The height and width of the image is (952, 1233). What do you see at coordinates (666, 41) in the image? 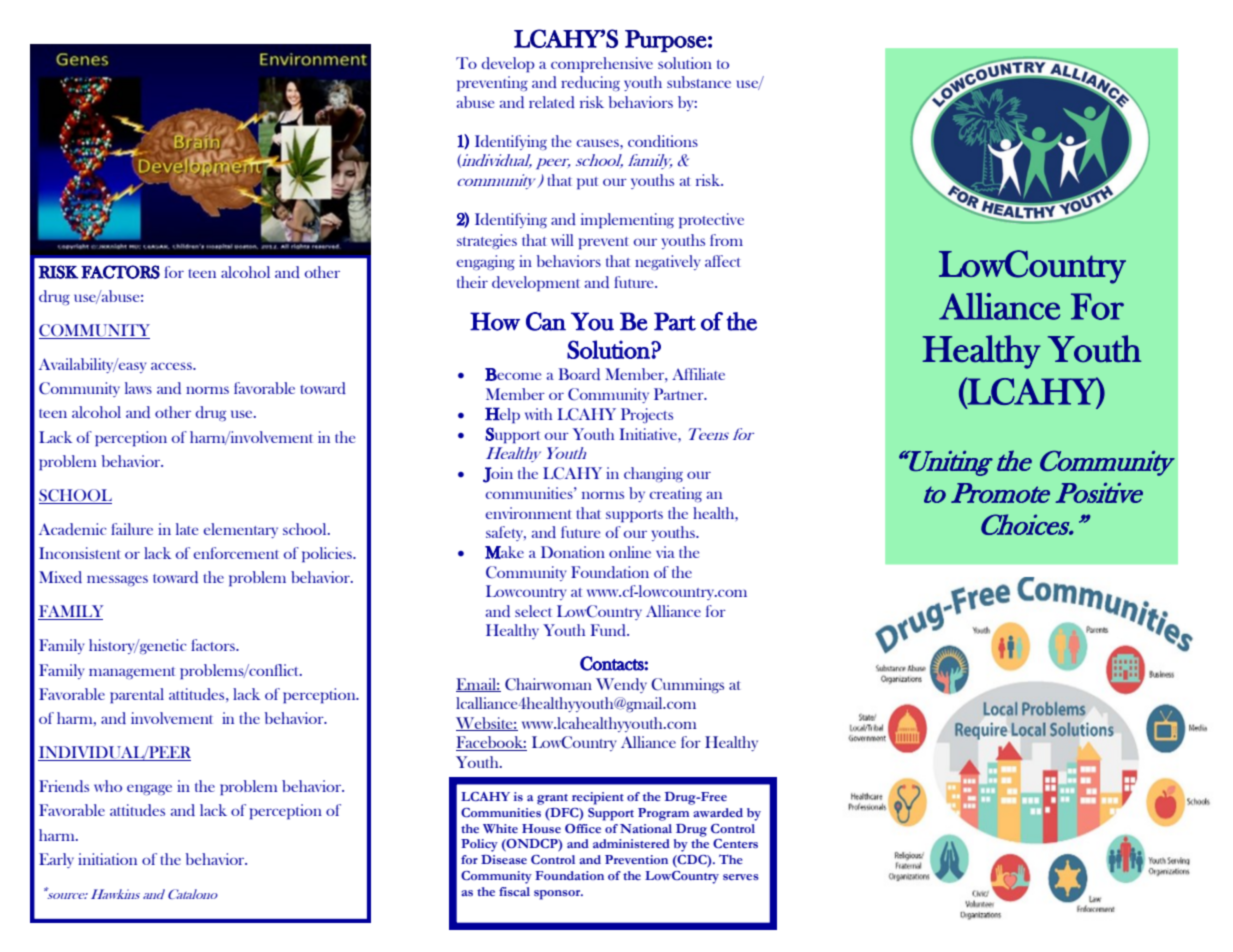
I see `Purpose` at bounding box center [666, 41].
